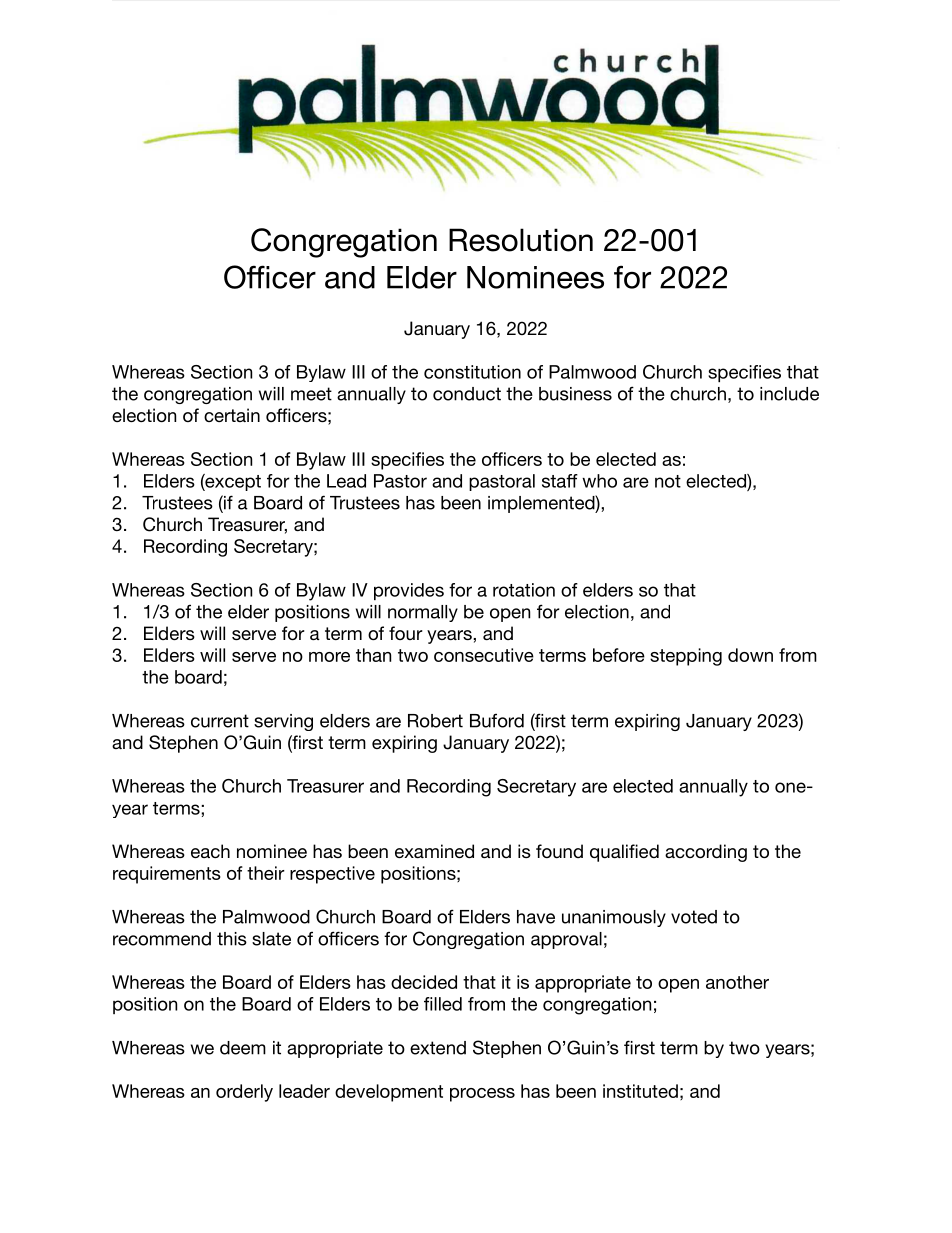  Describe the element at coordinates (210, 851) in the page. I see `each` at that location.
